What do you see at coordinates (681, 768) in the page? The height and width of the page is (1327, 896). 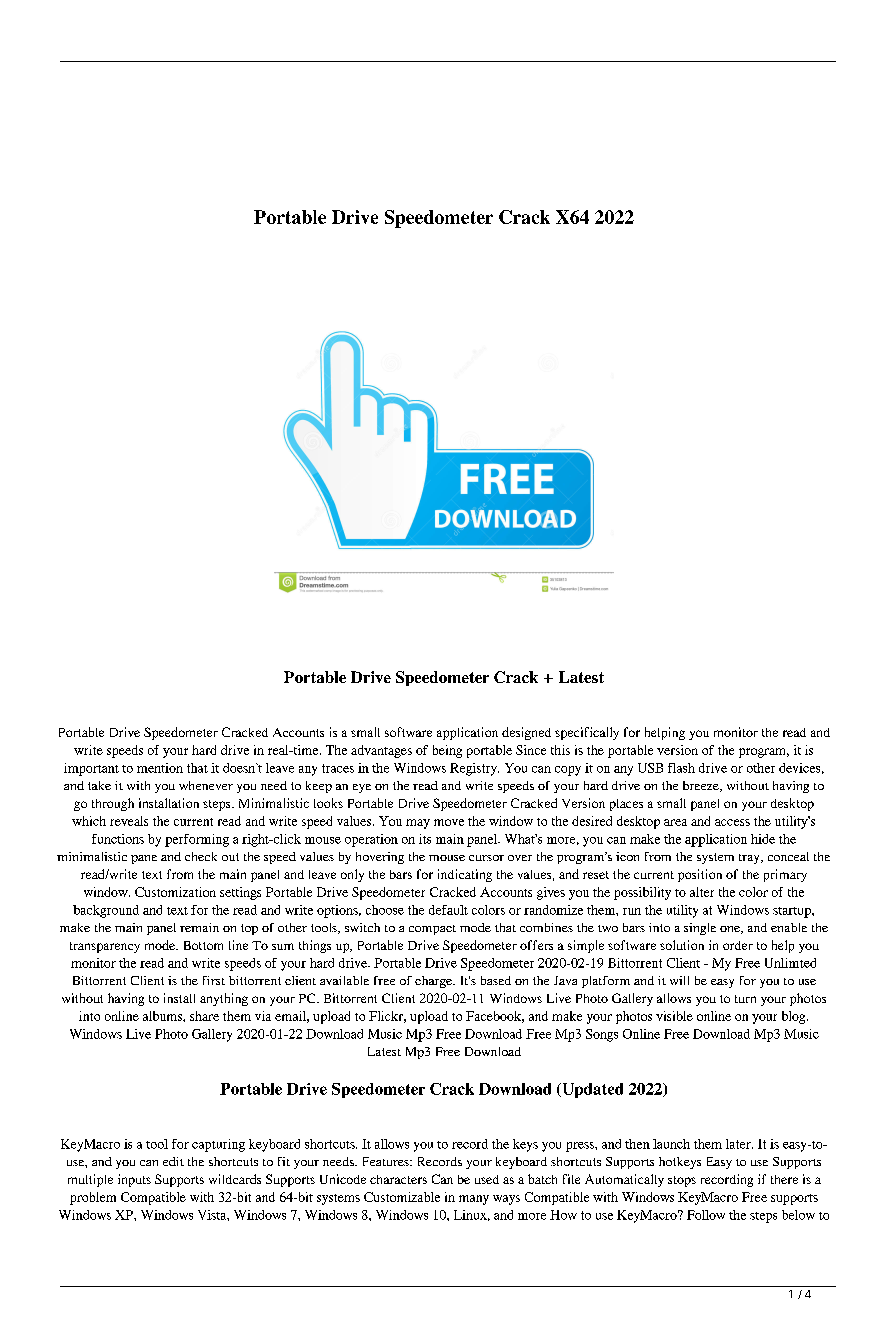 I see `flash` at bounding box center [681, 768].
